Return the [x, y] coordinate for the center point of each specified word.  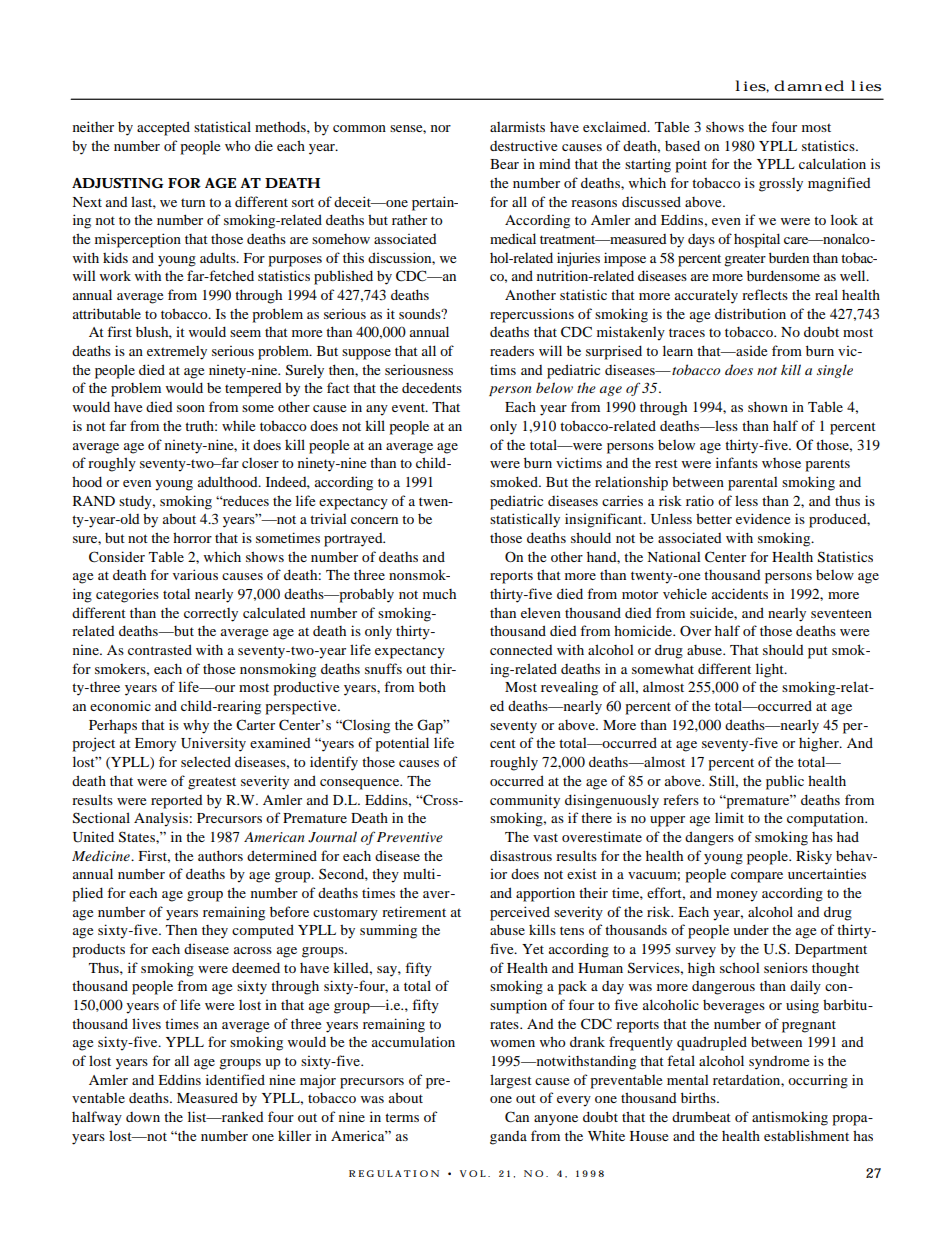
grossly [781, 185]
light [771, 670]
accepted [163, 128]
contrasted [160, 649]
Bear [504, 164]
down [143, 1117]
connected [521, 650]
